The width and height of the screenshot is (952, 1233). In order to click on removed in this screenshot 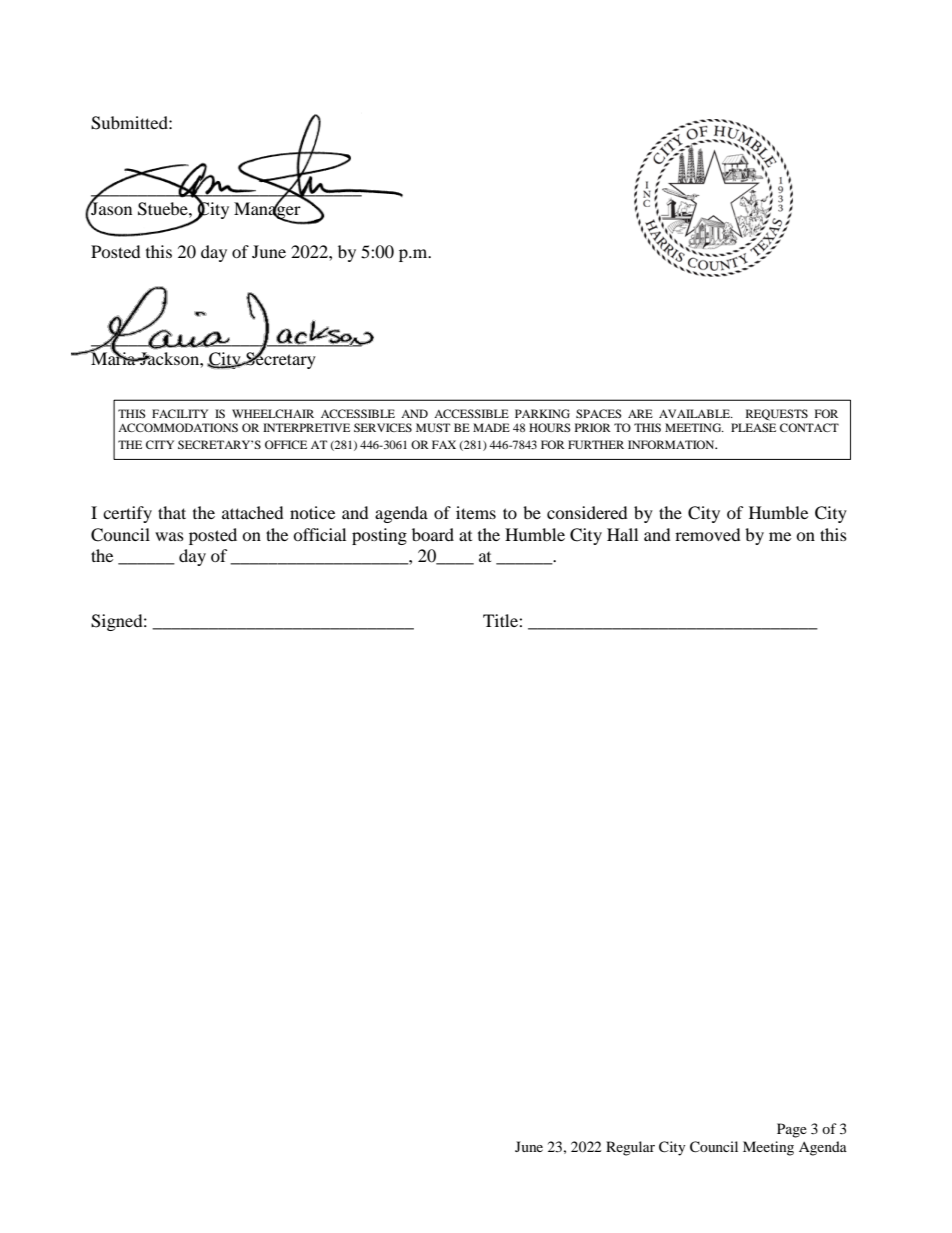, I will do `click(708, 534)`.
